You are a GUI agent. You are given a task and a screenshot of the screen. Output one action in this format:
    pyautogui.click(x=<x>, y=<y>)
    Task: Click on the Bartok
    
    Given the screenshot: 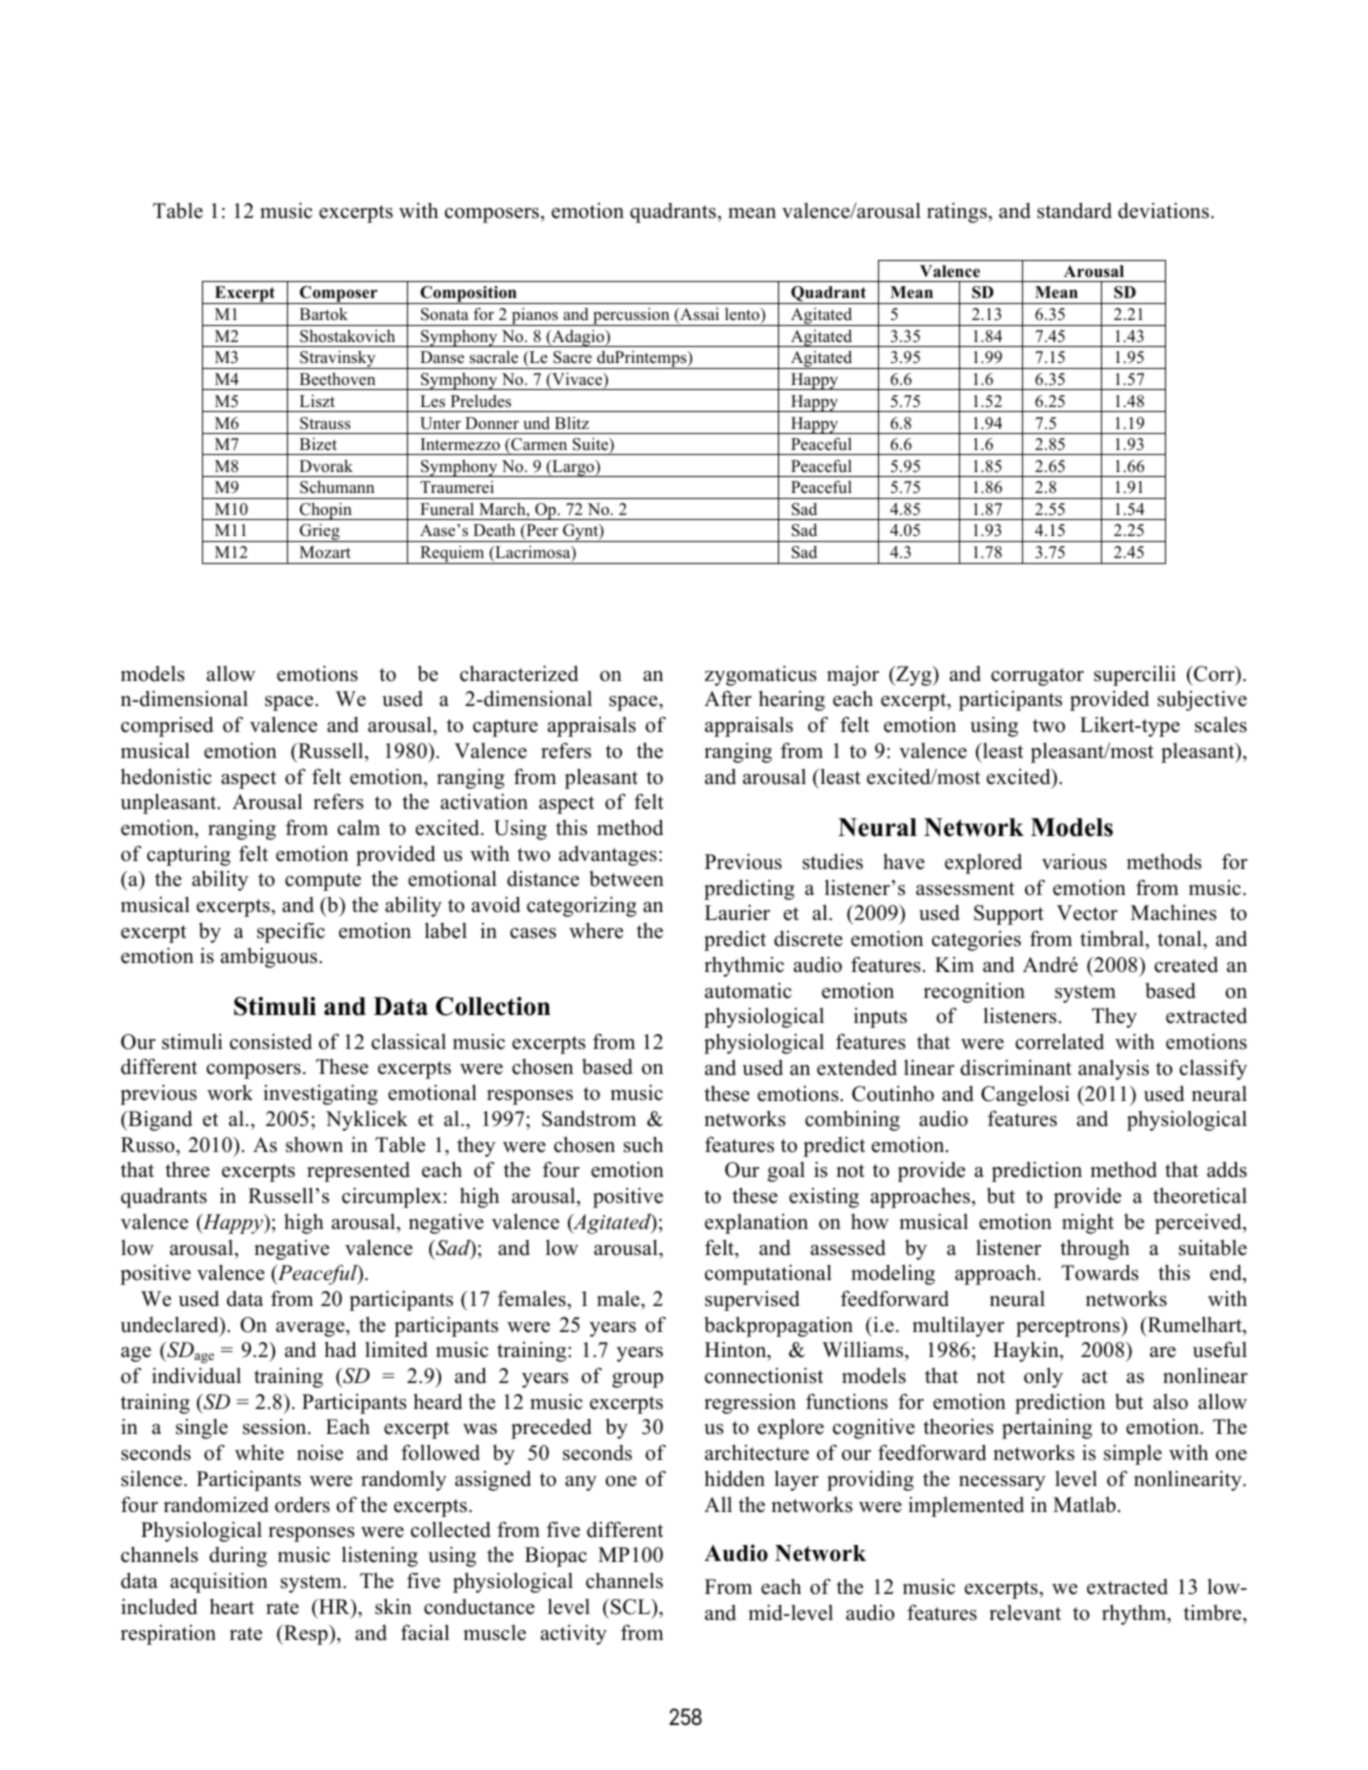 What is the action you would take?
    pyautogui.click(x=324, y=314)
